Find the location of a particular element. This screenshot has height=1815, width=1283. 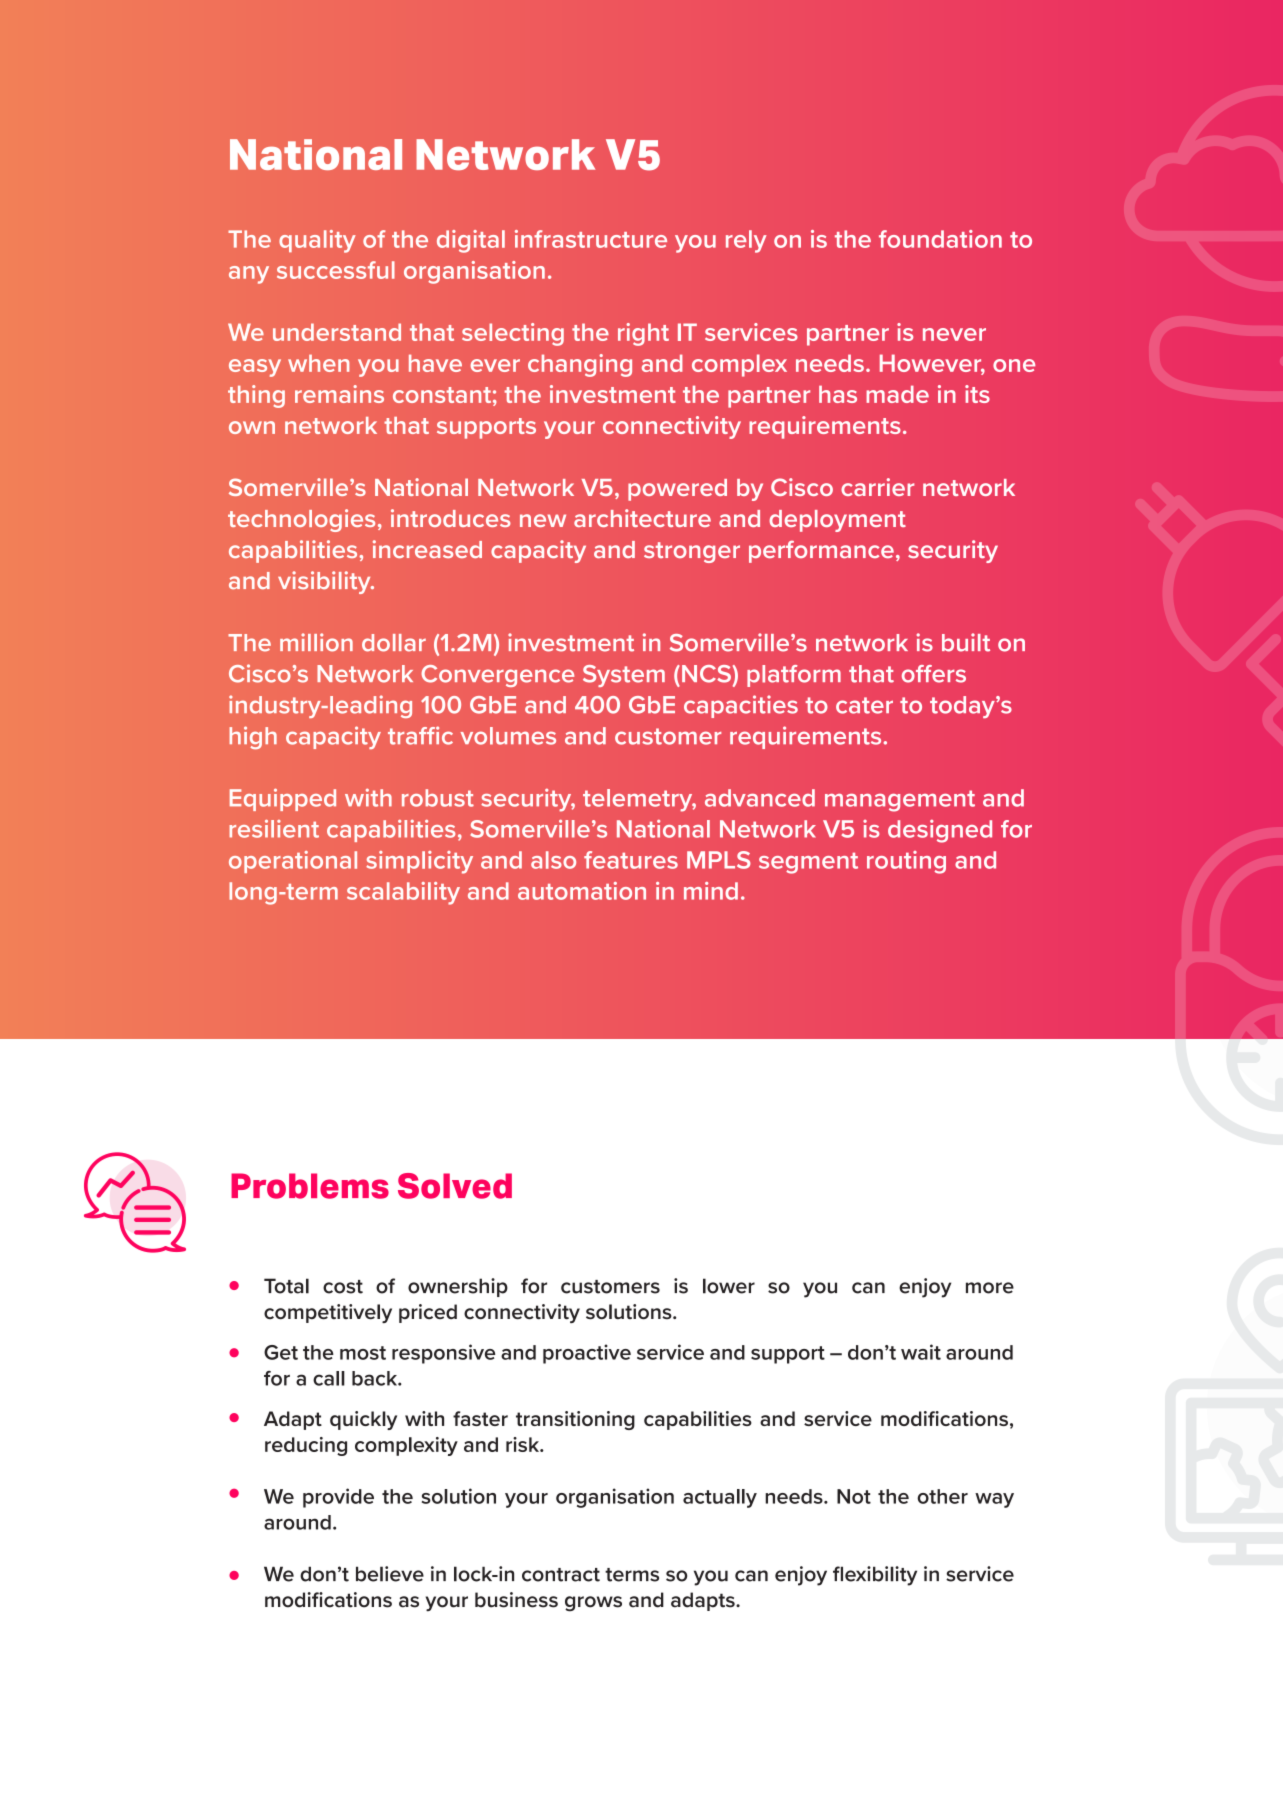

management is located at coordinates (900, 801).
